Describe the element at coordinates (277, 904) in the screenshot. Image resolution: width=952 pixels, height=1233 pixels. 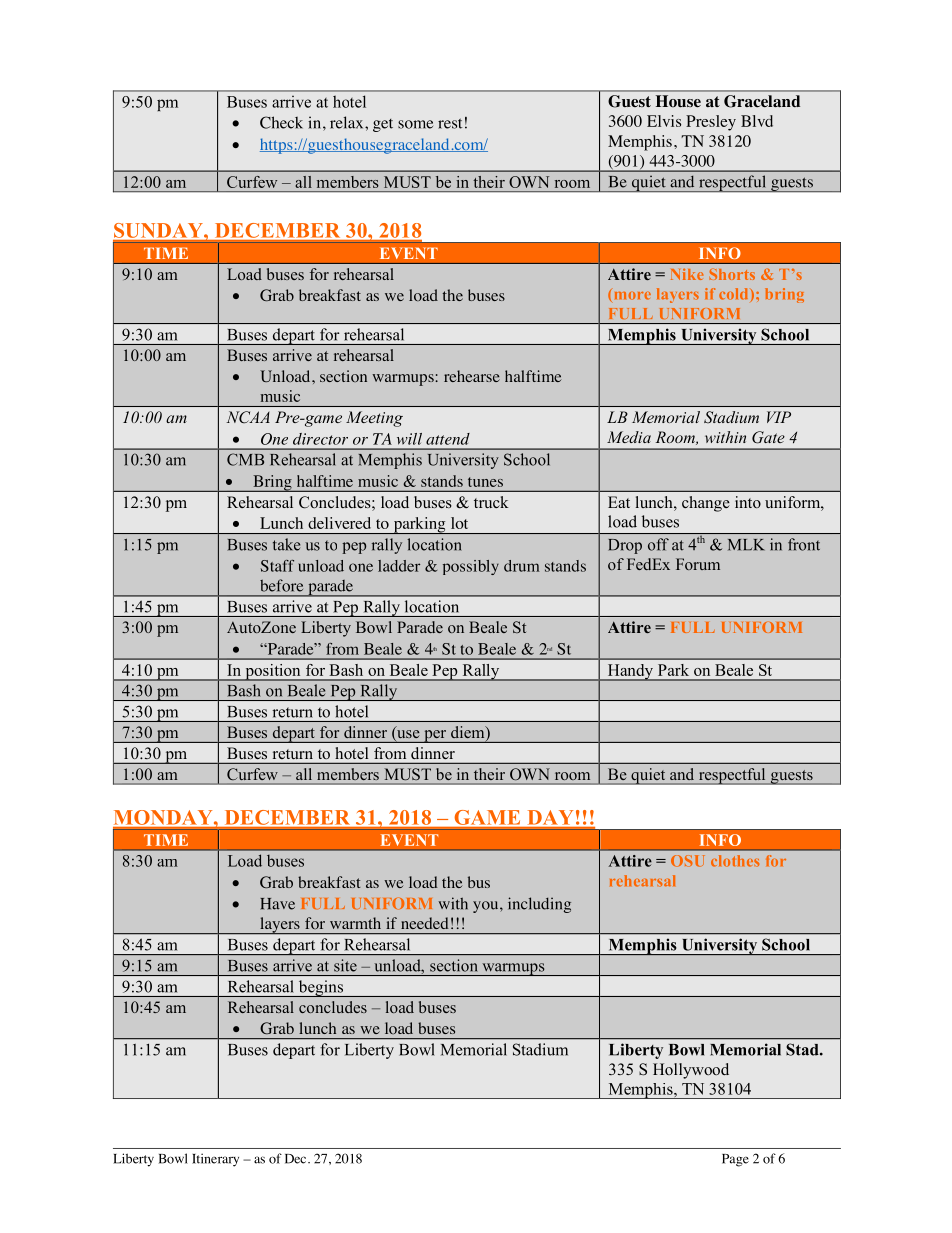
I see `Have` at that location.
